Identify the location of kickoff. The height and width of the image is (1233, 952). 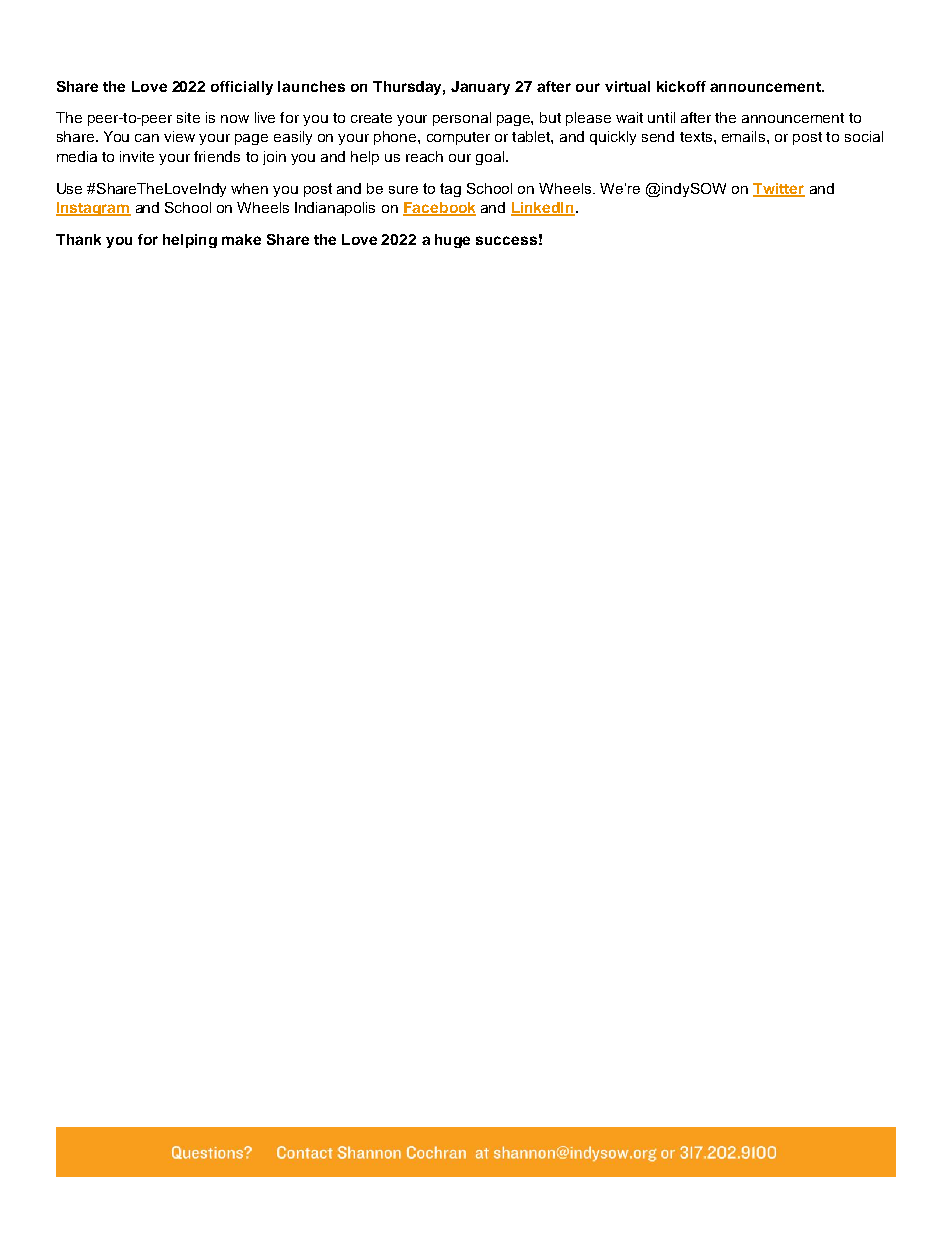
(681, 86).
